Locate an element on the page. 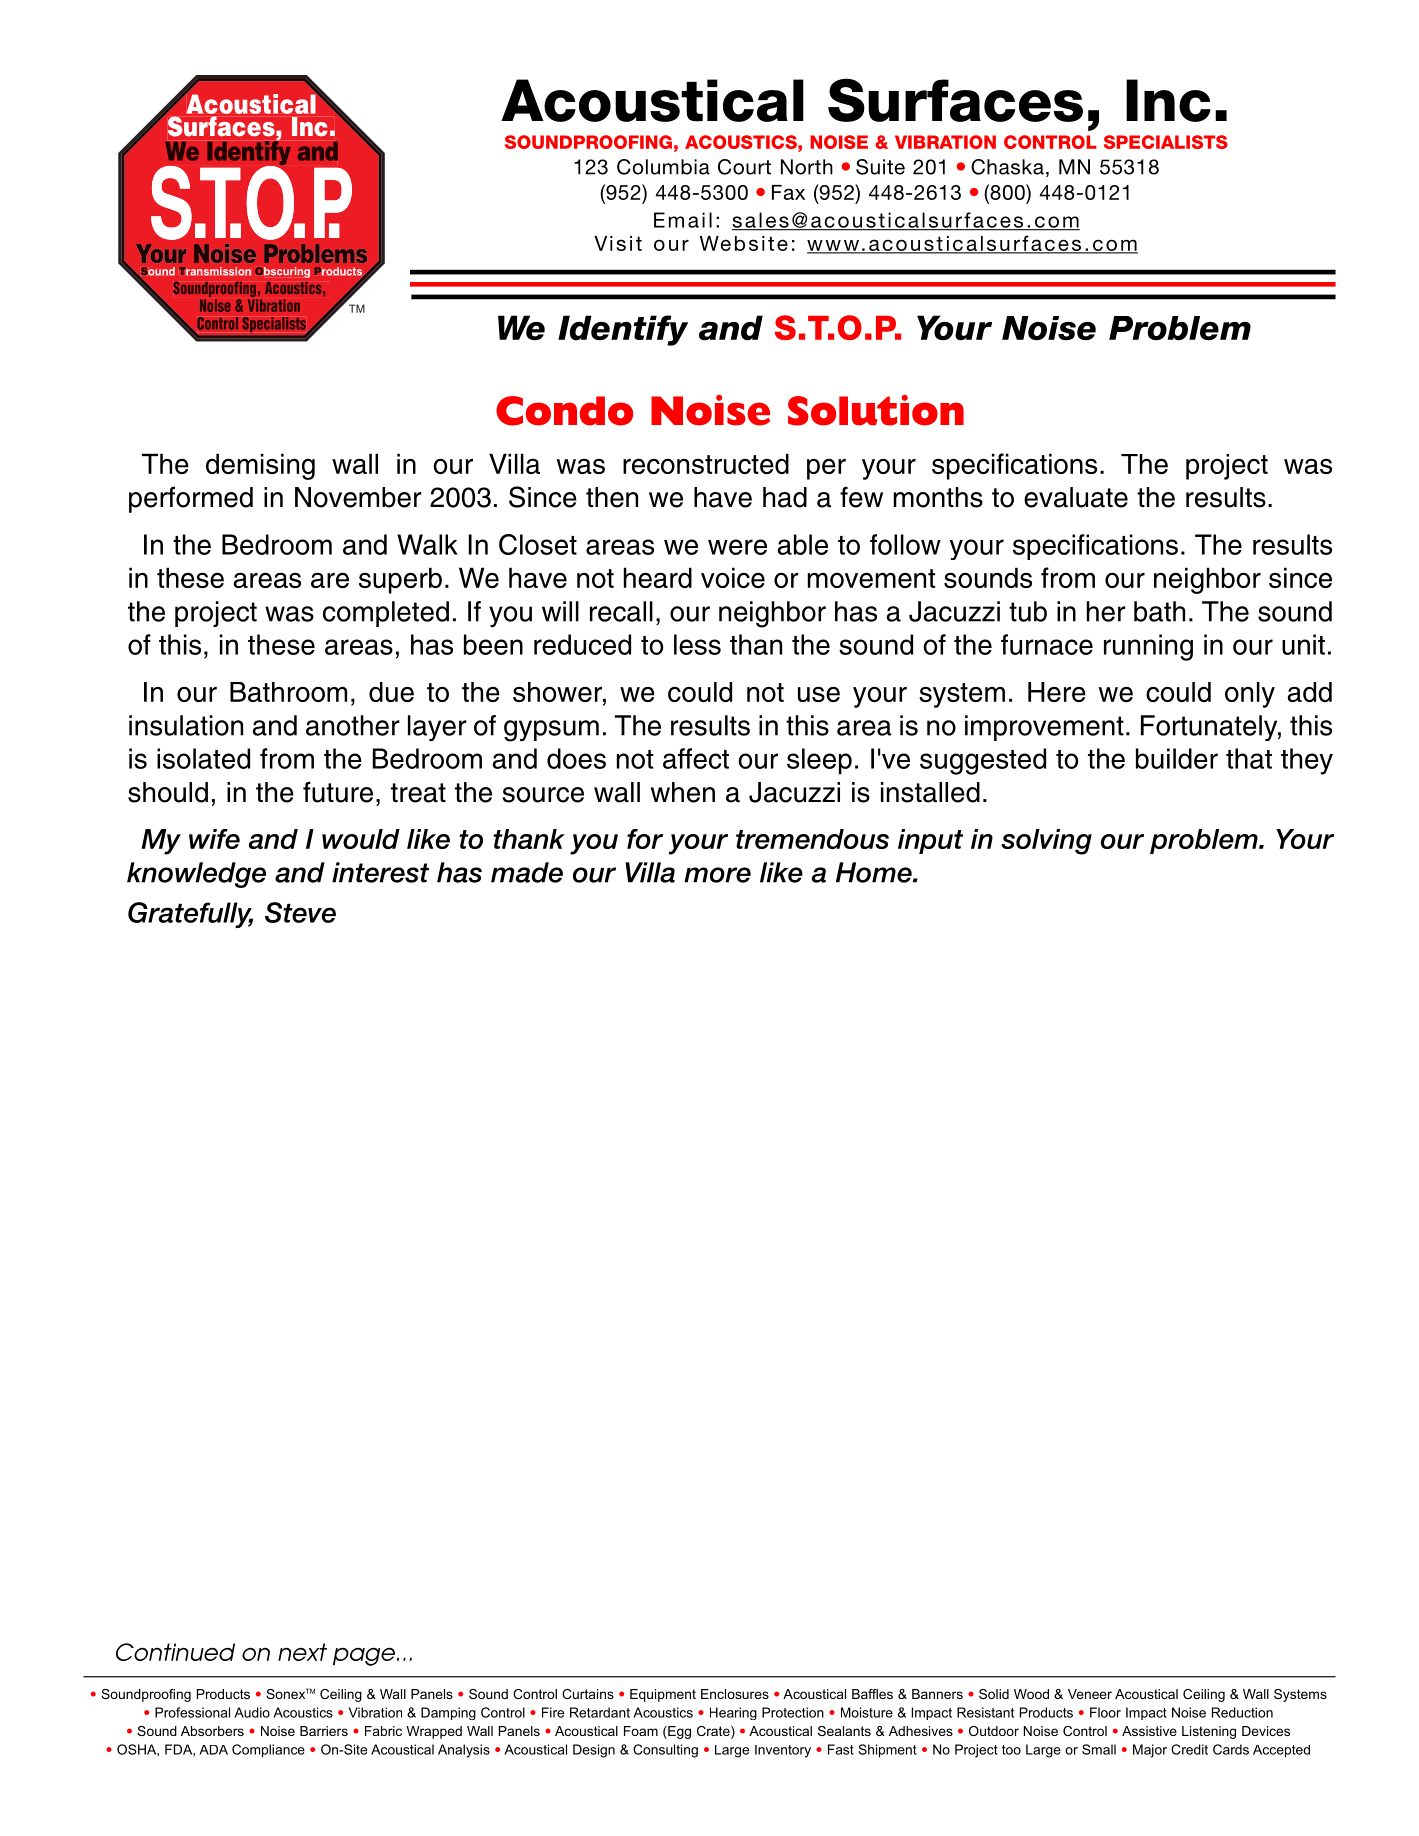  Enclosures is located at coordinates (735, 1694).
